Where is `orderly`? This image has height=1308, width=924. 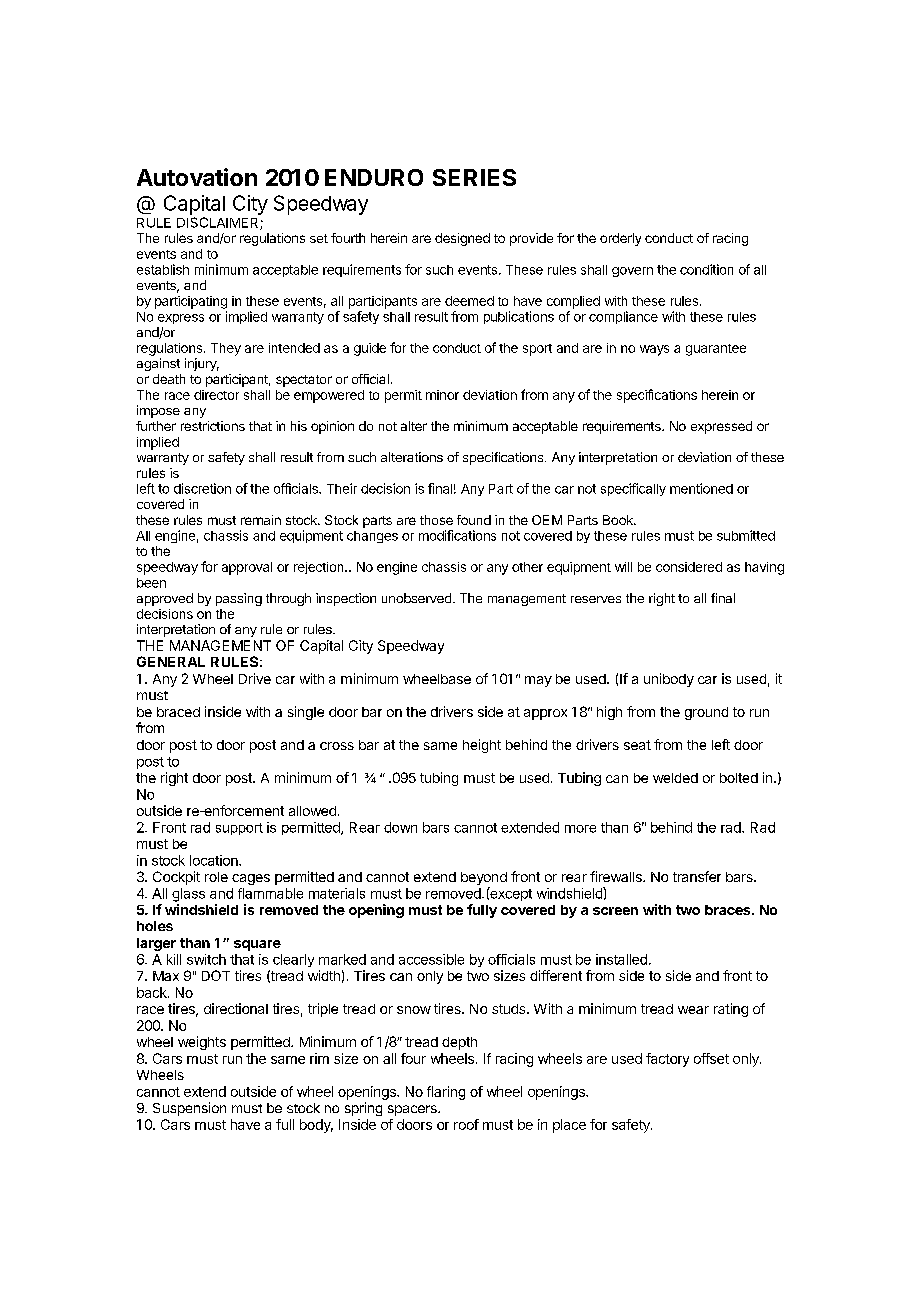 orderly is located at coordinates (620, 239).
